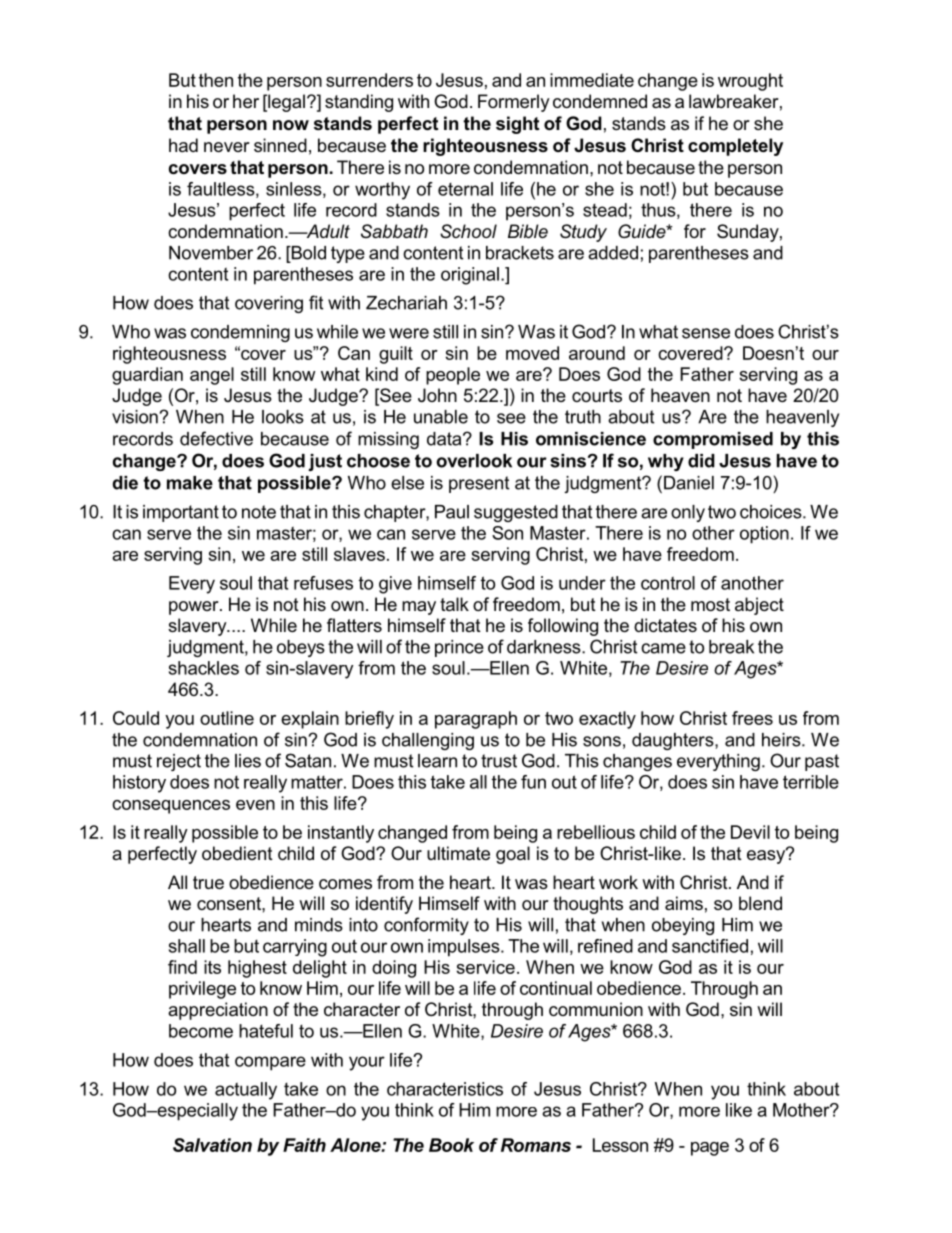 This screenshot has width=952, height=1233. I want to click on compromised, so click(713, 440).
